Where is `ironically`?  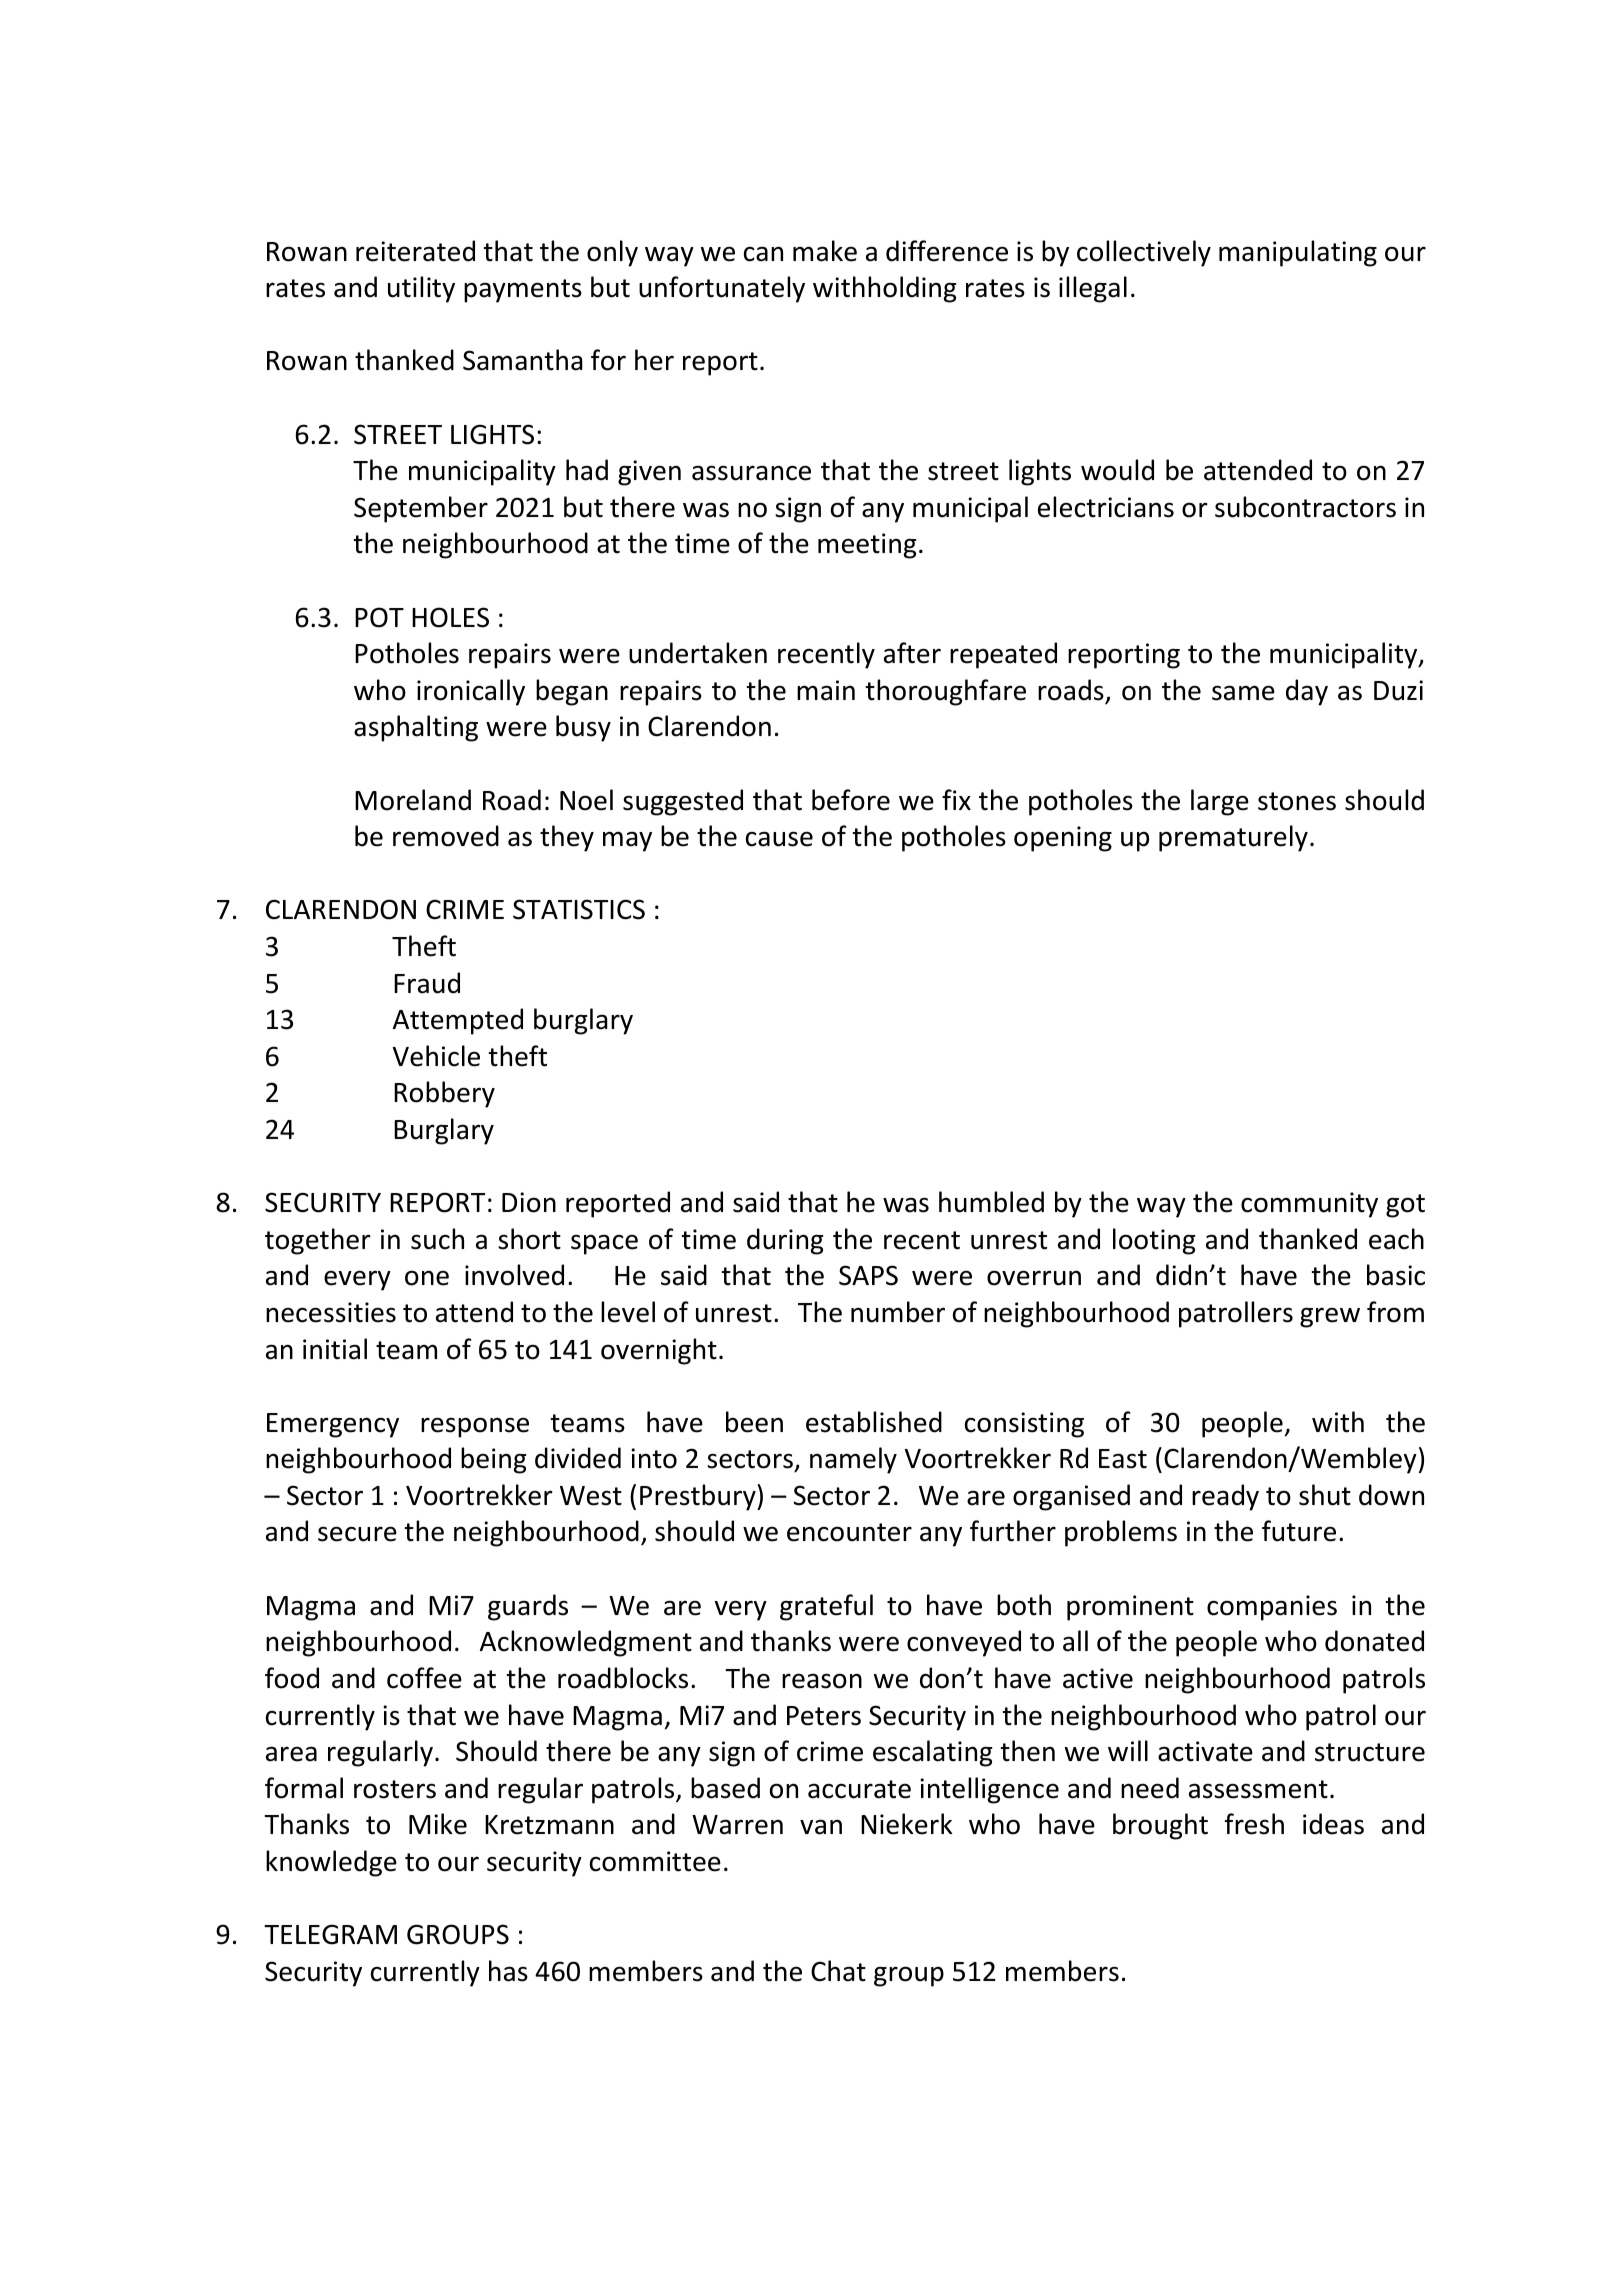 ironically is located at coordinates (471, 692).
